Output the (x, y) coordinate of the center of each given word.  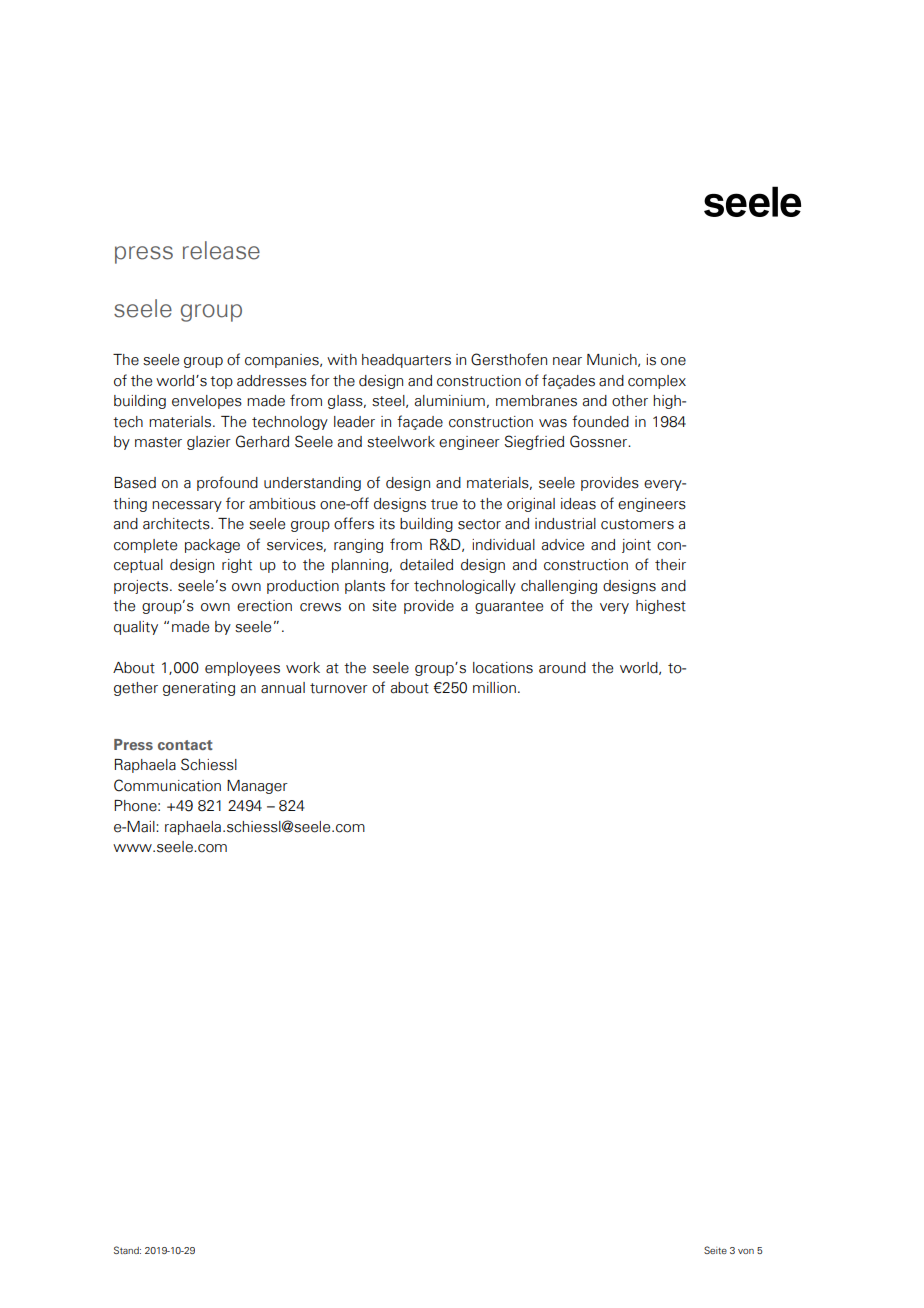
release (221, 250)
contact (185, 745)
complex (657, 382)
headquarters (406, 361)
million (494, 688)
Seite (715, 1250)
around (562, 668)
